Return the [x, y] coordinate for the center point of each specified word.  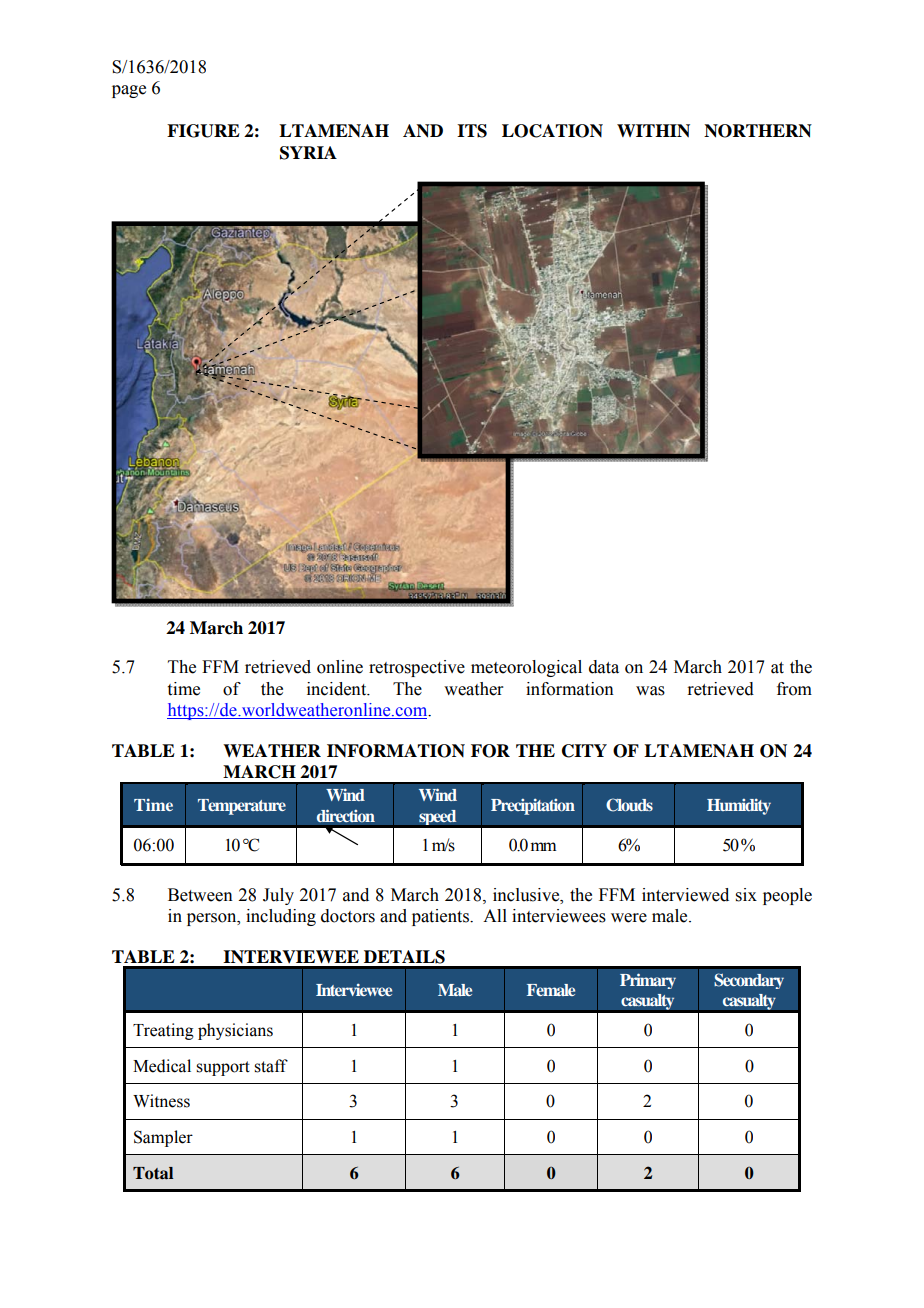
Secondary [749, 981]
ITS [472, 131]
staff [271, 1066]
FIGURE [203, 131]
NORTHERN [758, 131]
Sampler [163, 1138]
